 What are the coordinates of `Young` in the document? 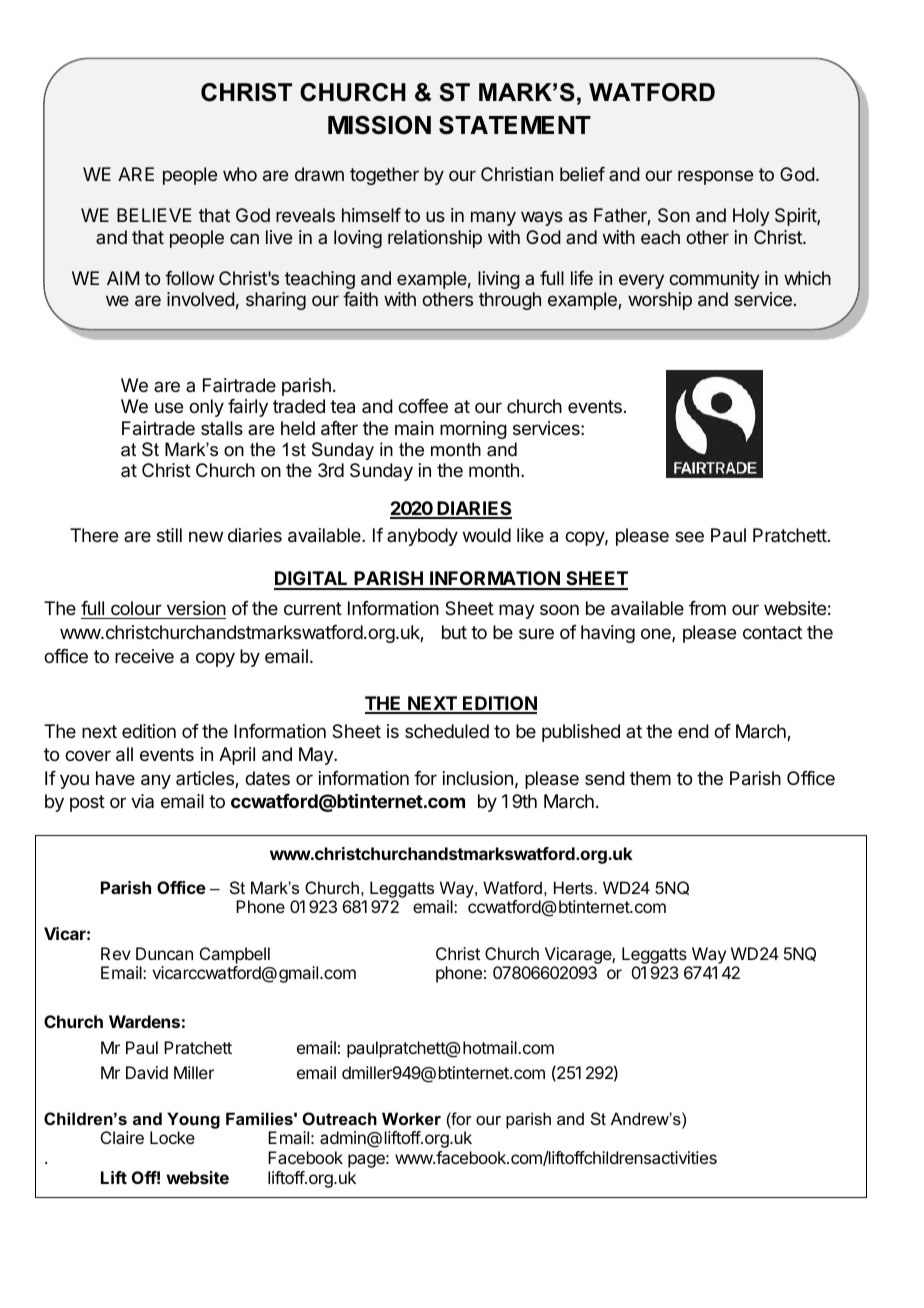 It's located at (193, 1120).
